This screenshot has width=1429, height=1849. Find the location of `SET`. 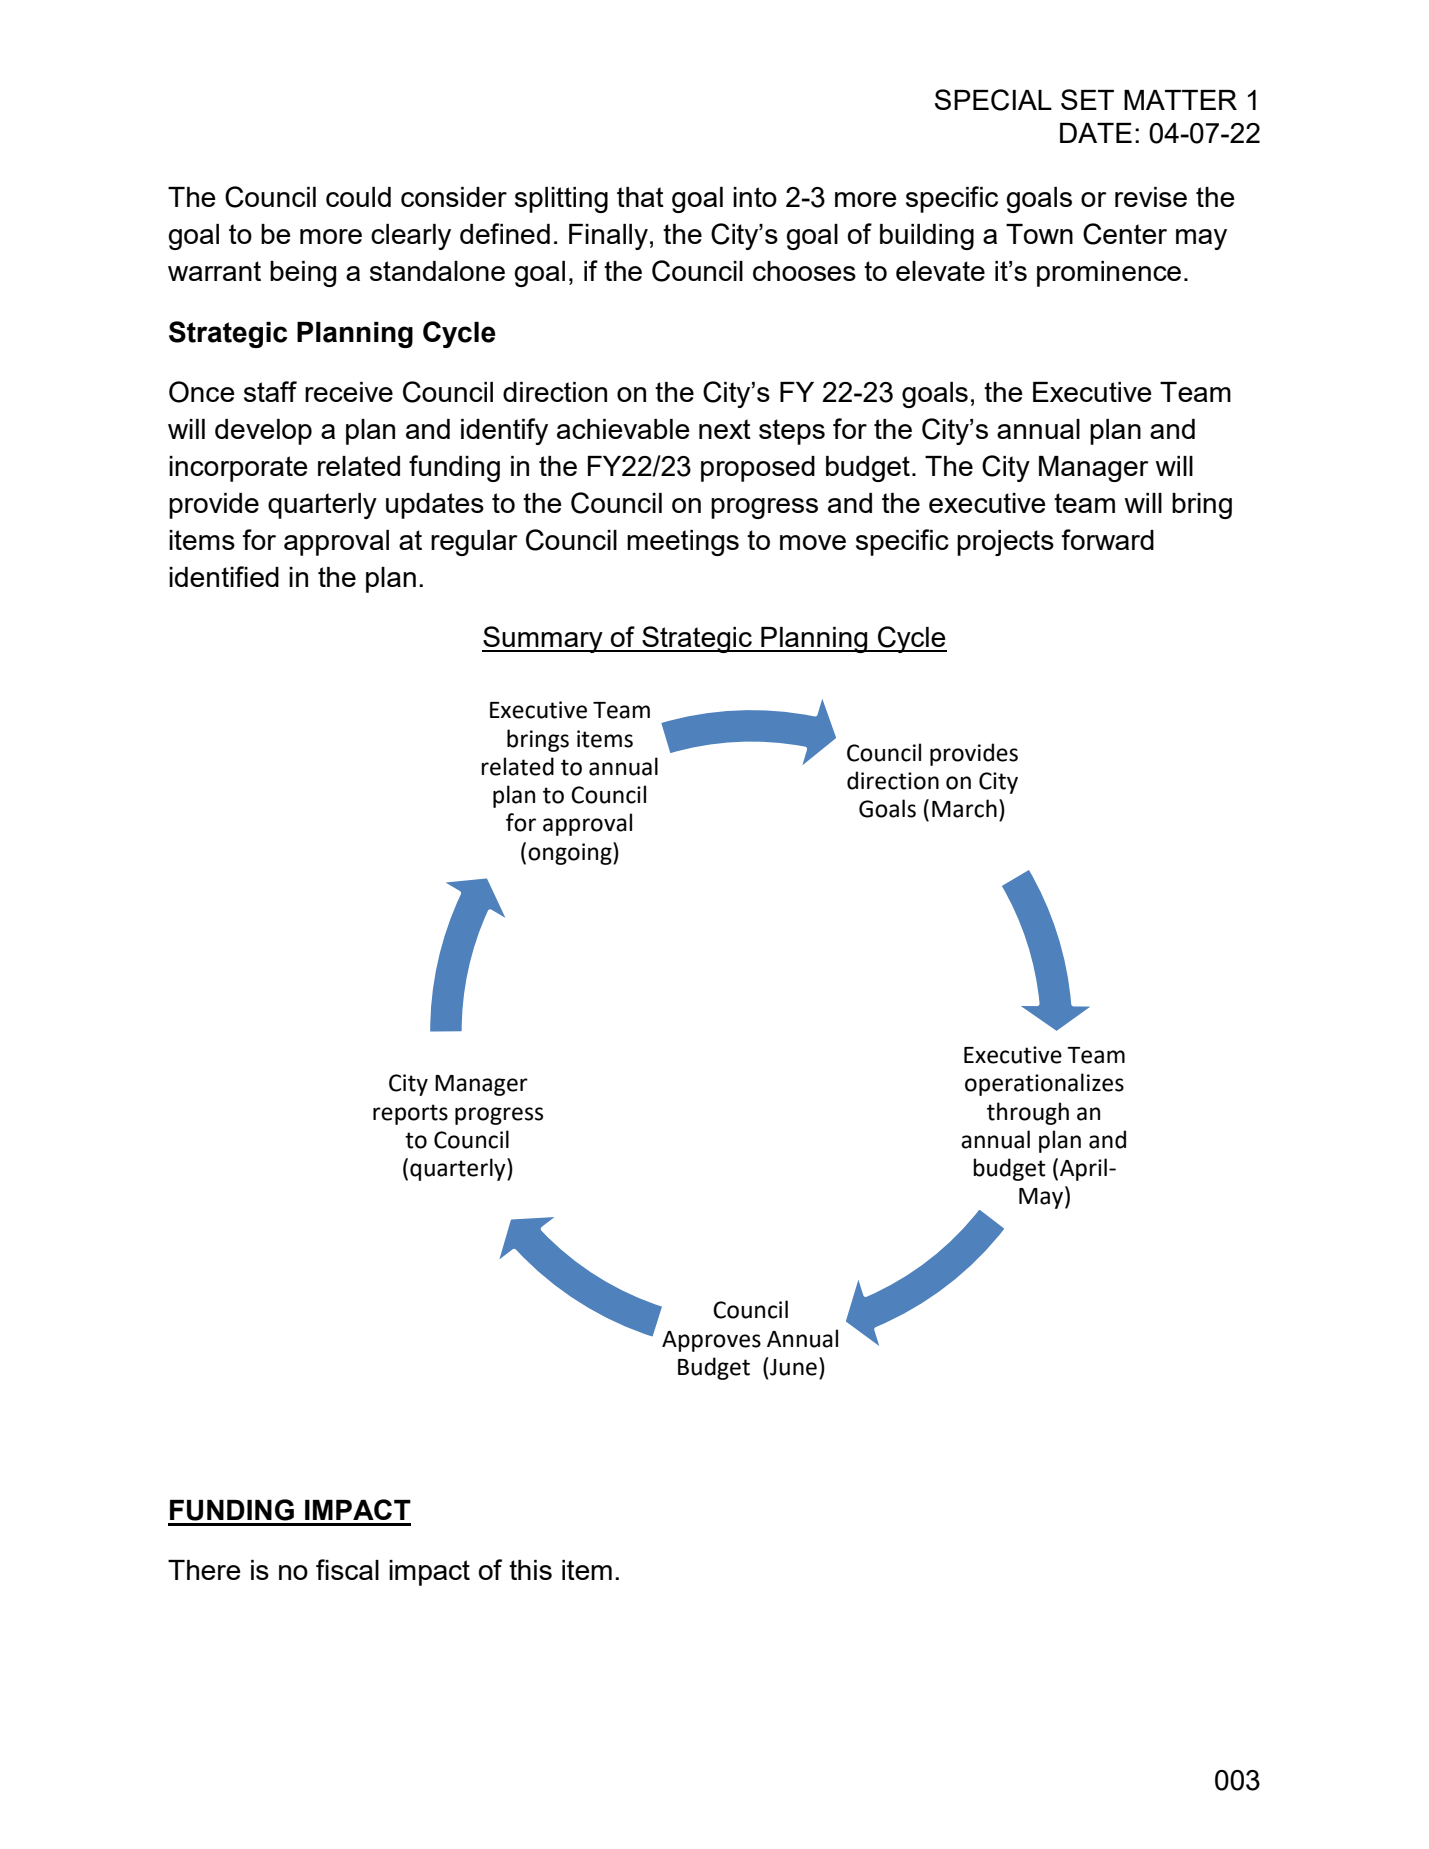

SET is located at coordinates (1087, 99).
